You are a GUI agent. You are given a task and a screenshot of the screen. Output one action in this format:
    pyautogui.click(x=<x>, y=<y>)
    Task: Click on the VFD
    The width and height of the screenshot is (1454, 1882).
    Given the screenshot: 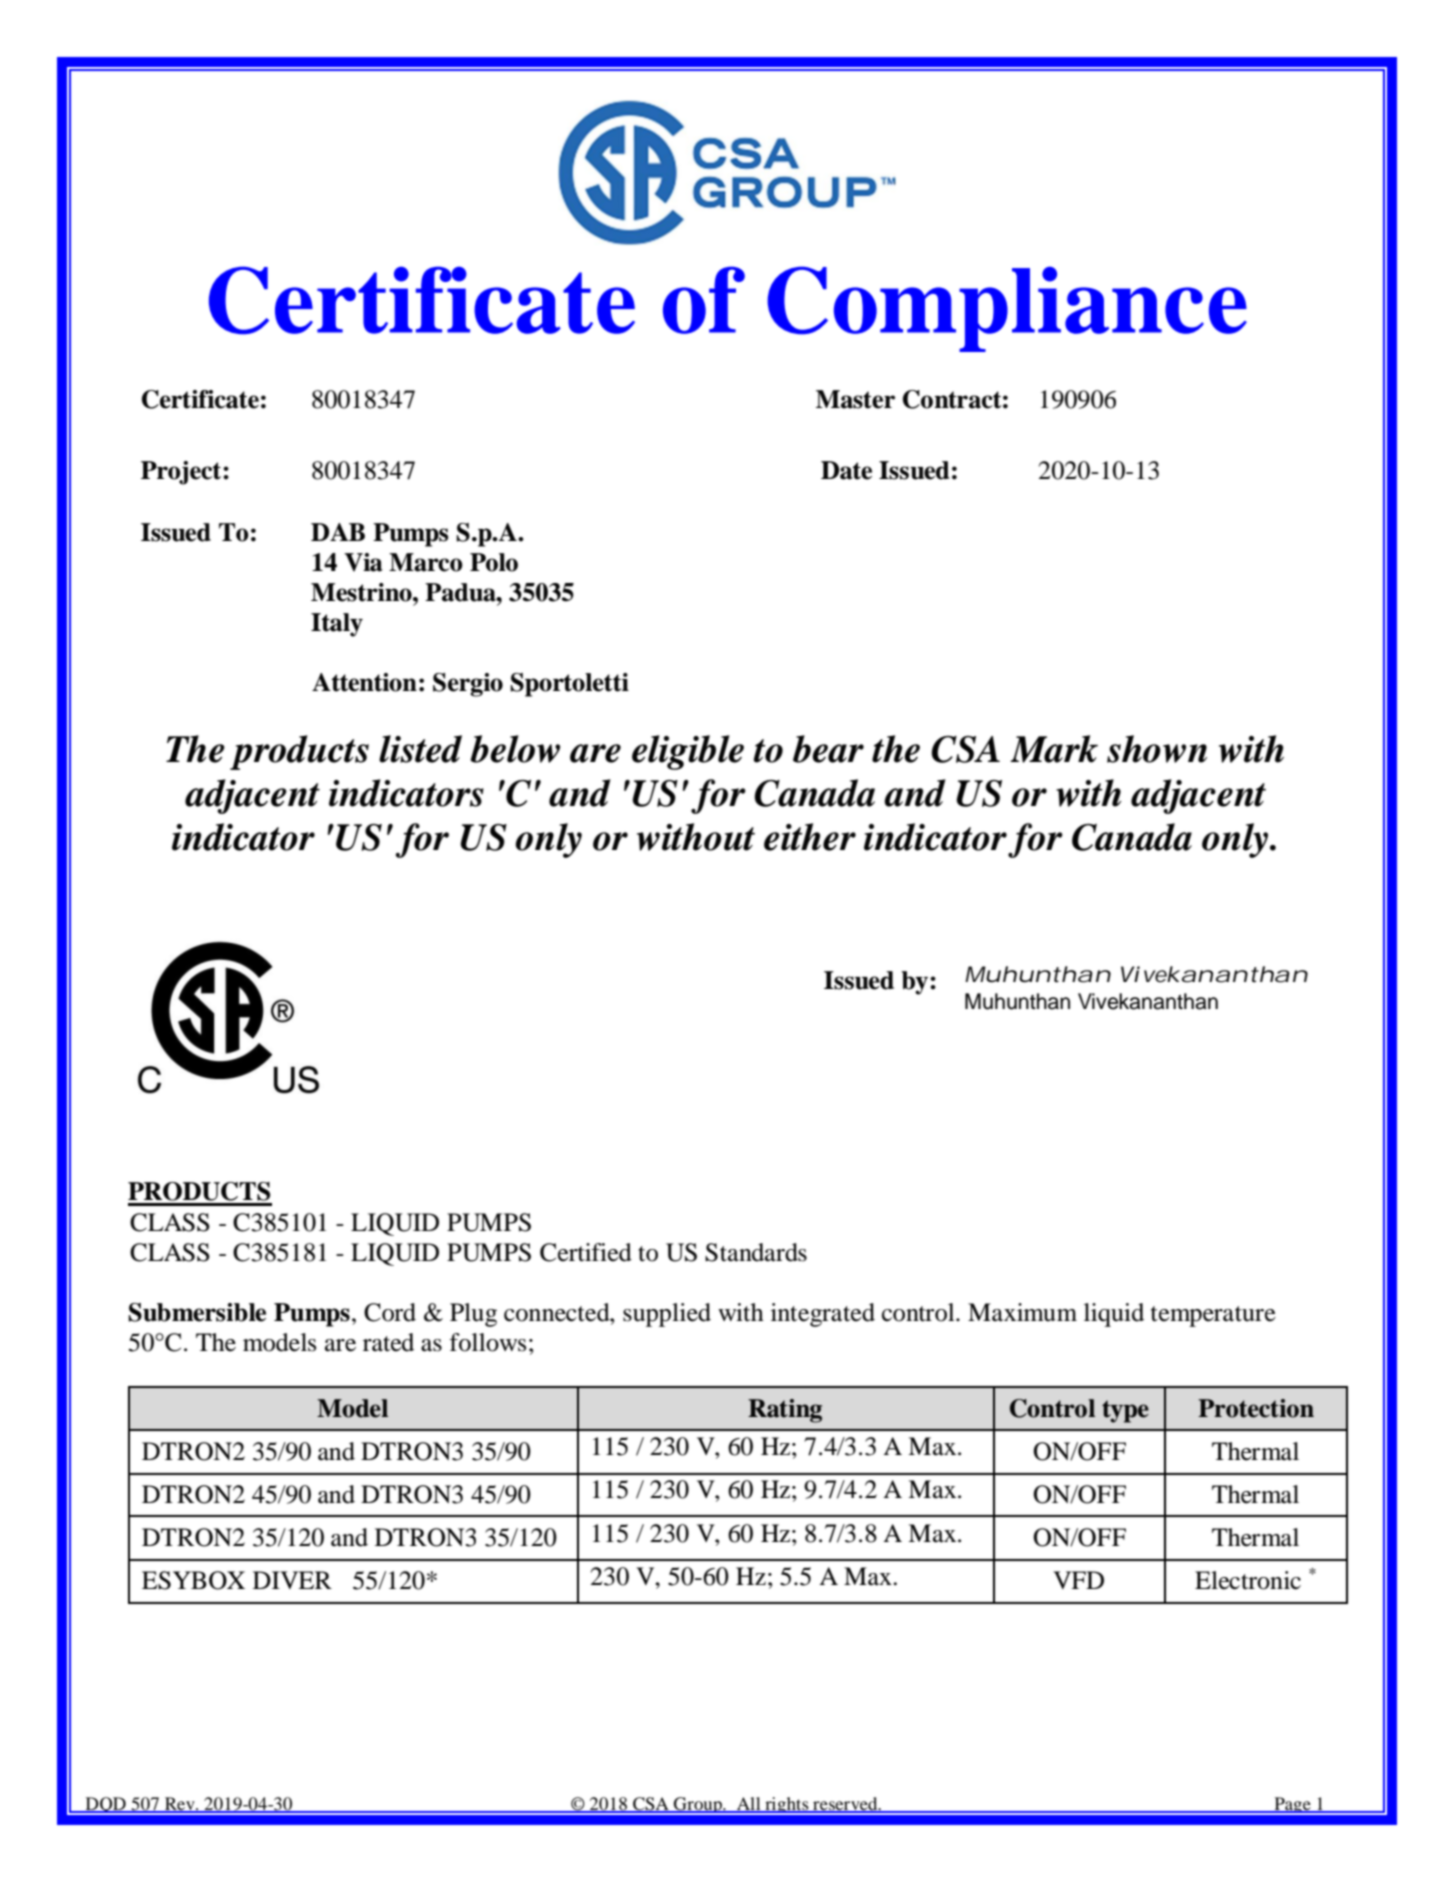 What is the action you would take?
    pyautogui.click(x=1078, y=1580)
